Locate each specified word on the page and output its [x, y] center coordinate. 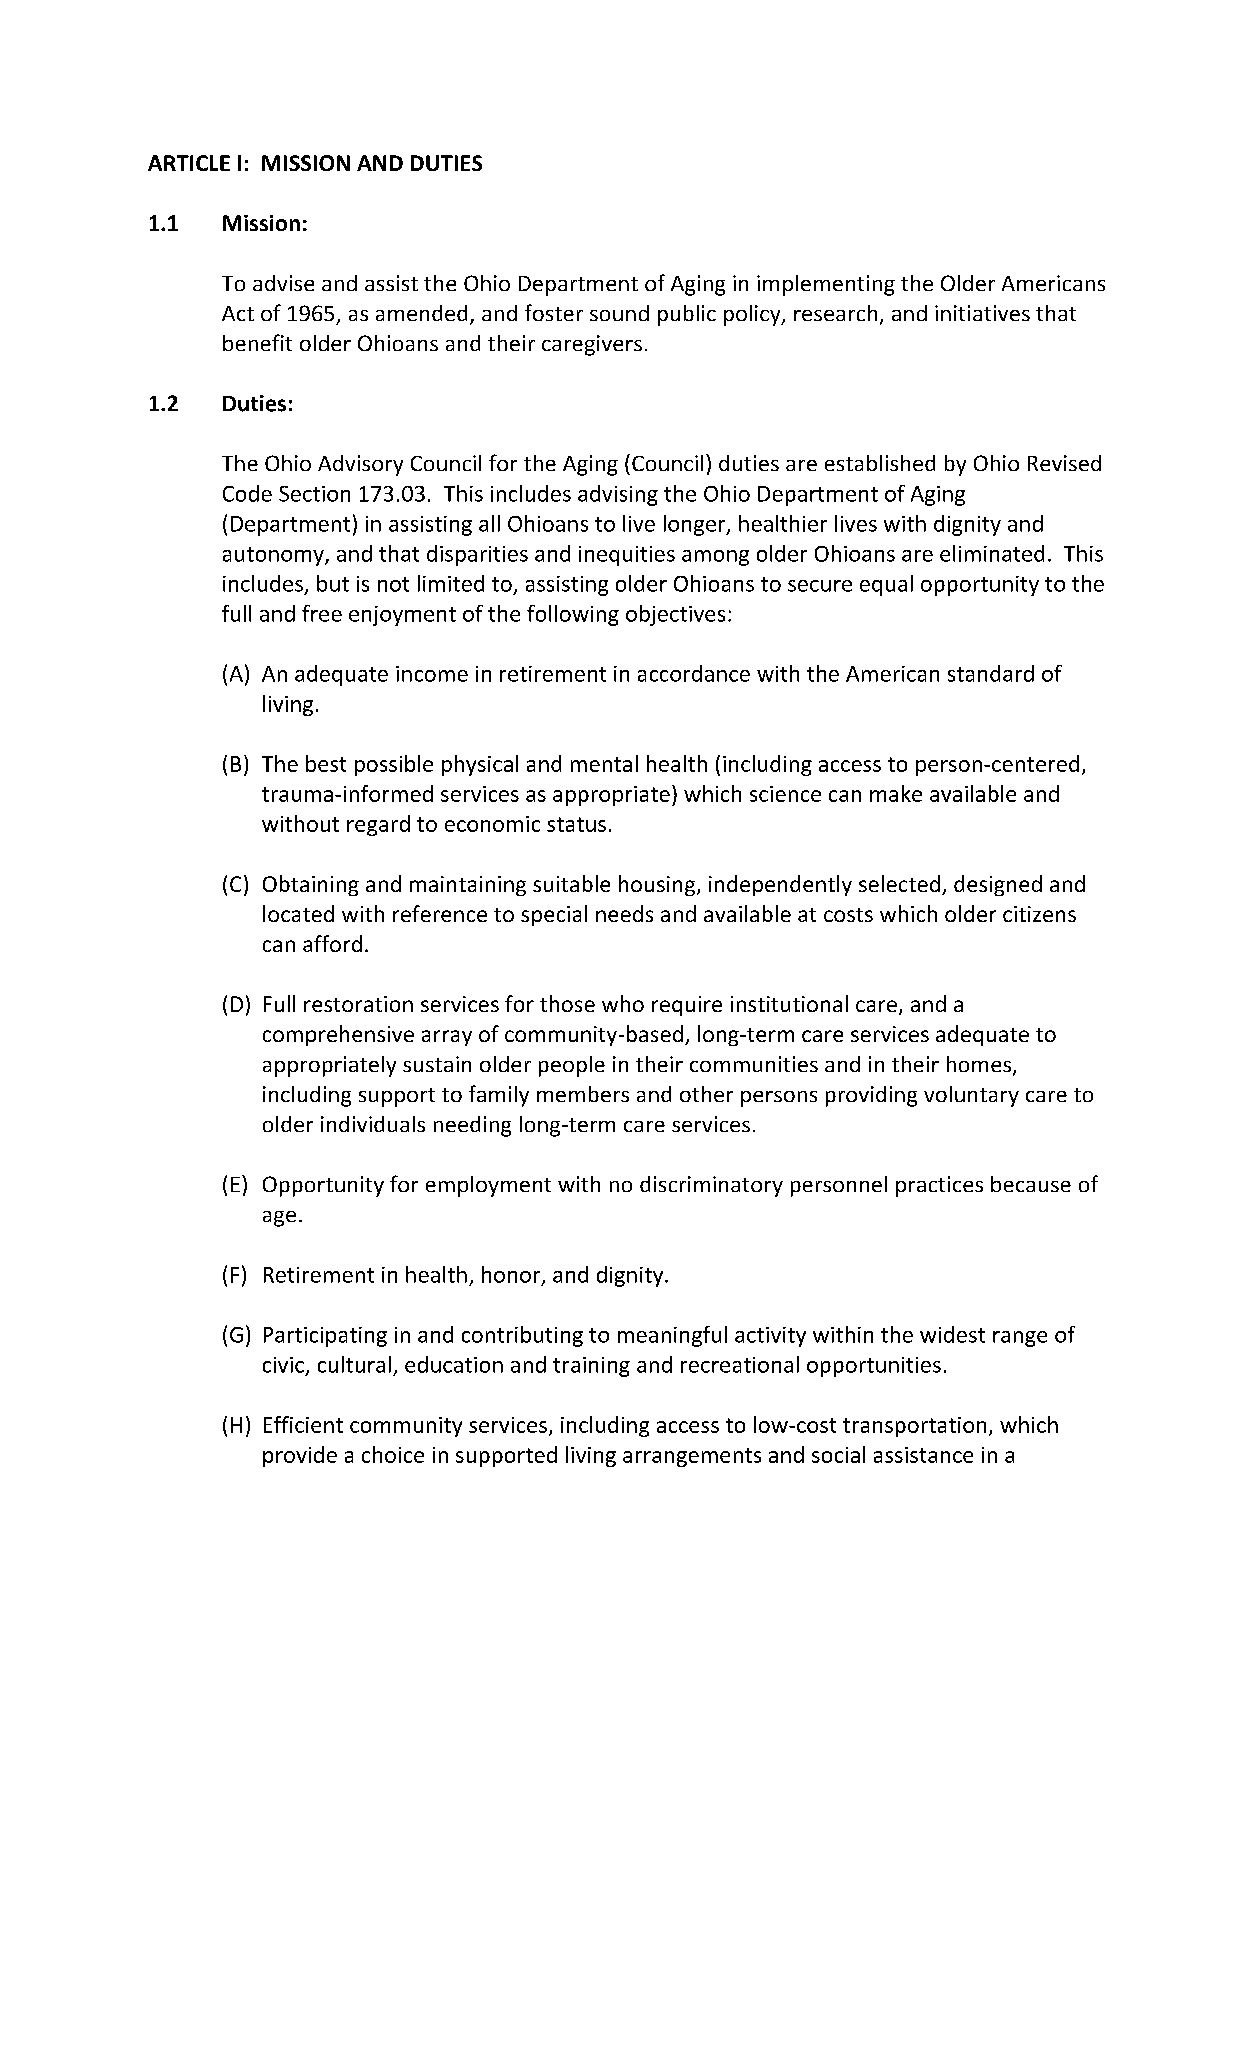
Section [314, 494]
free [322, 613]
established [880, 463]
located [298, 913]
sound [619, 313]
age [279, 1219]
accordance [694, 673]
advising [618, 495]
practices [939, 1186]
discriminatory [711, 1186]
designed [998, 885]
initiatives [982, 313]
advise [283, 283]
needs [624, 913]
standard [991, 673]
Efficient [303, 1424]
